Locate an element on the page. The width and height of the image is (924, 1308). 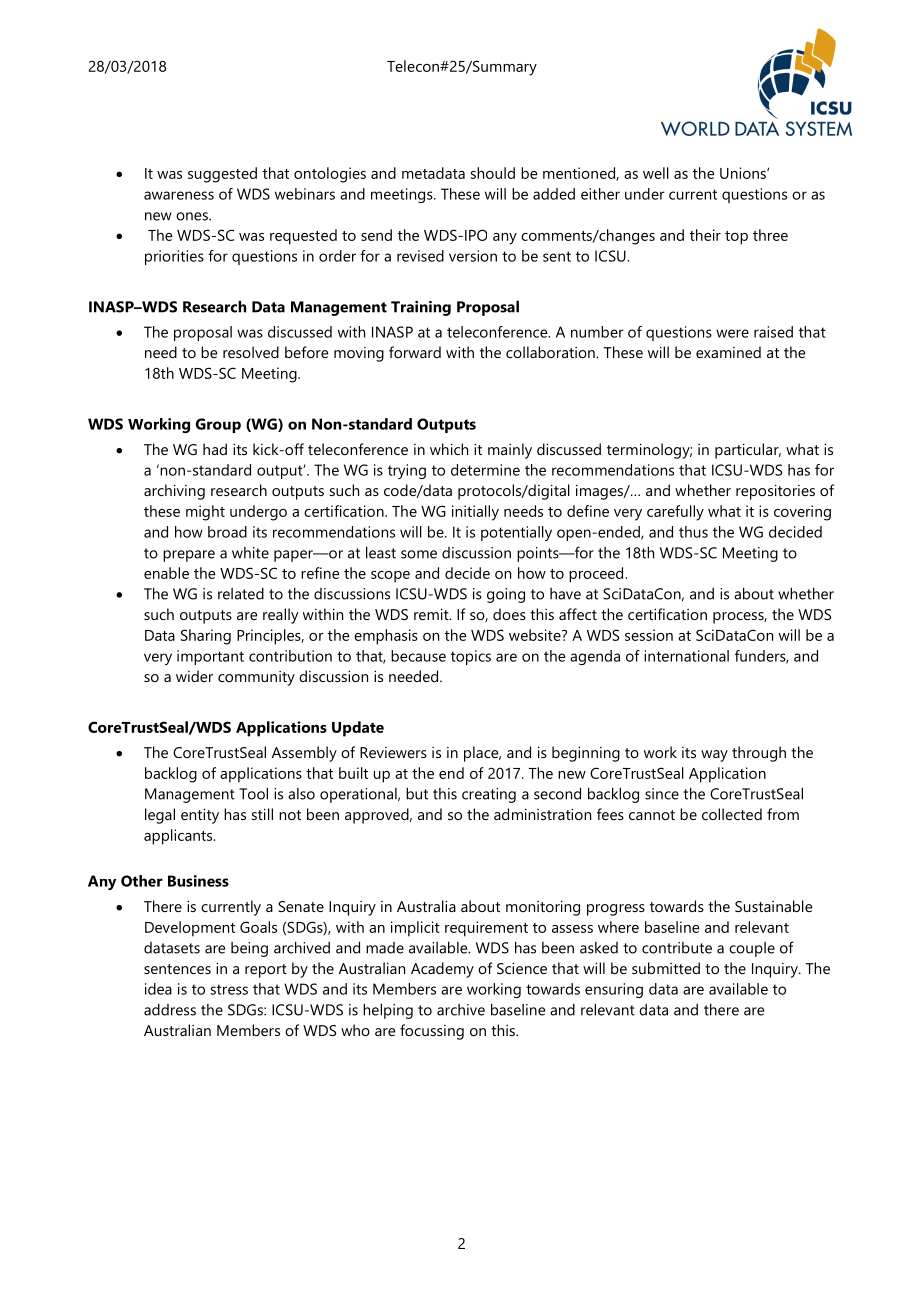
stress is located at coordinates (229, 989).
